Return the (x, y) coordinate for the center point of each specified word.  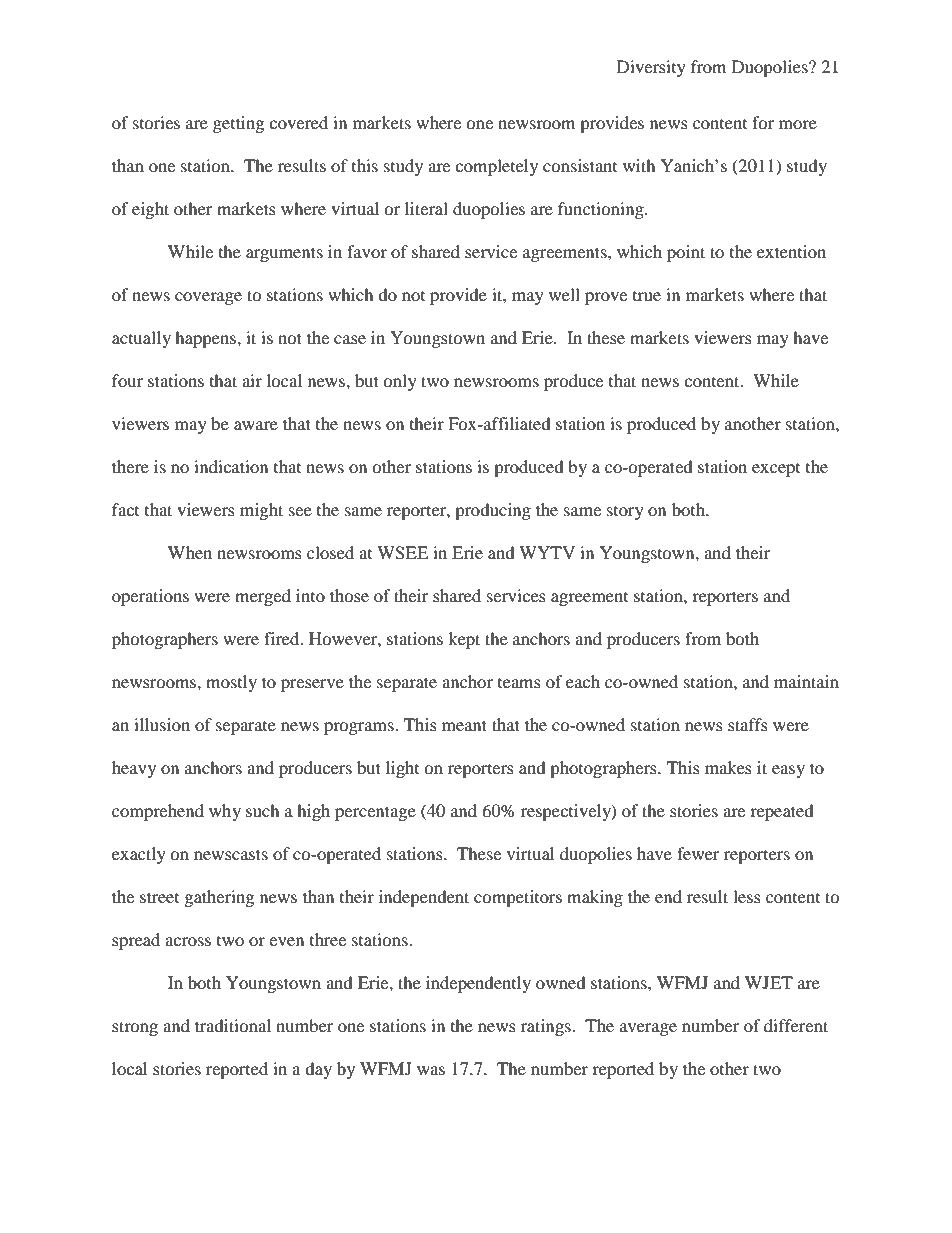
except (776, 470)
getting (238, 124)
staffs (748, 724)
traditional (233, 1025)
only (400, 382)
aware (256, 425)
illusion (162, 724)
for (763, 122)
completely (496, 167)
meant (464, 725)
